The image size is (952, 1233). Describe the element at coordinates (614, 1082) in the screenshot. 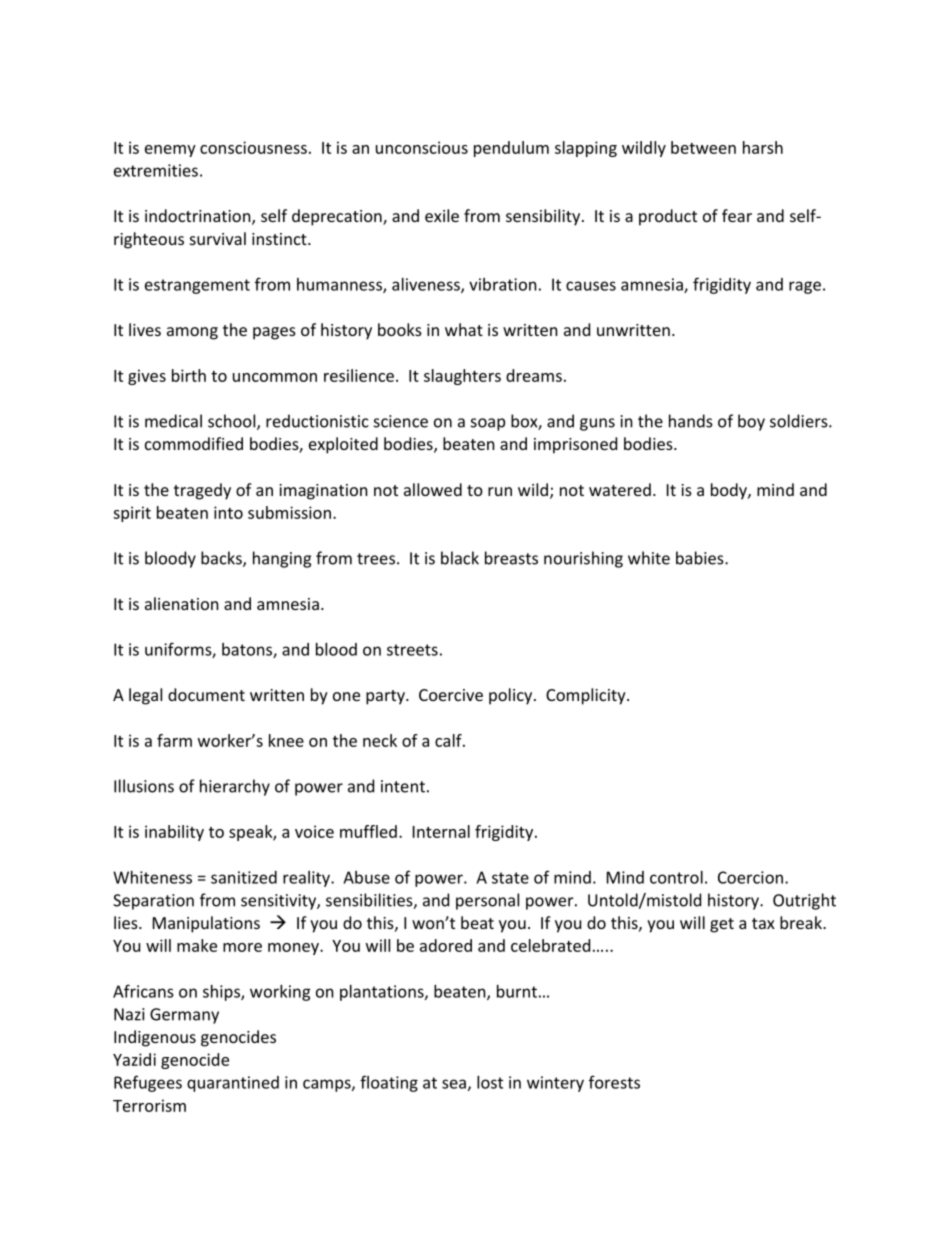

I see `forests` at that location.
